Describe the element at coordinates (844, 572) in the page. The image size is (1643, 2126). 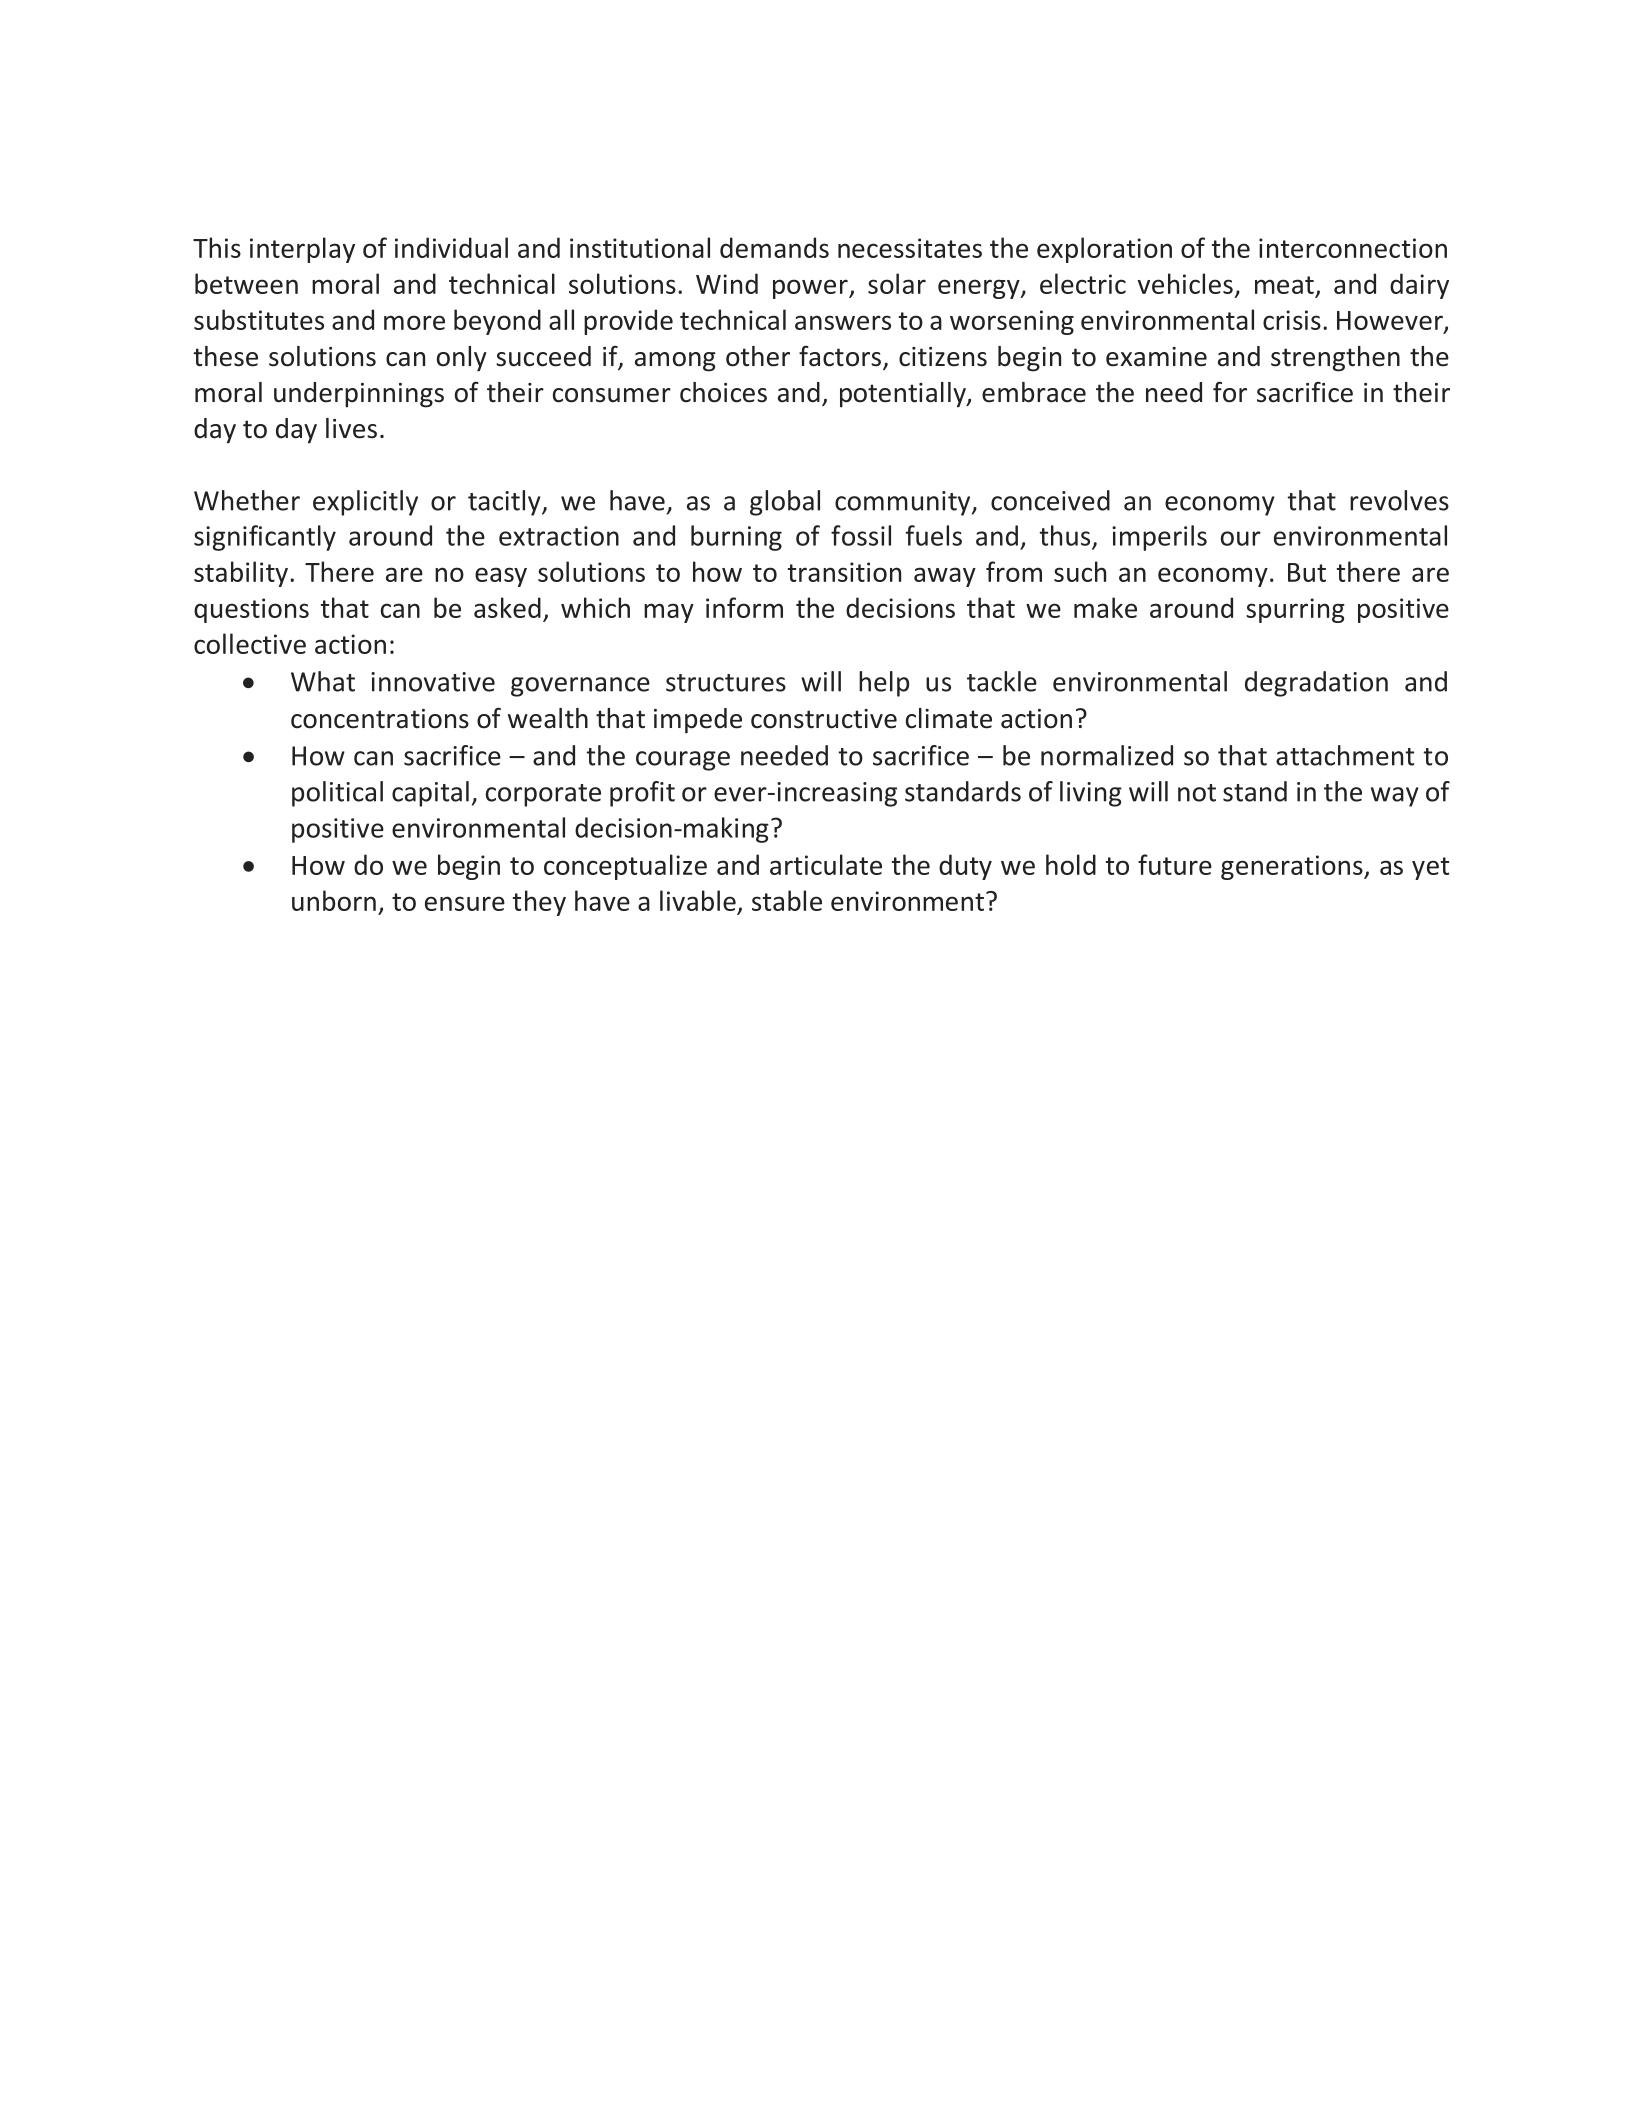
I see `transition` at that location.
